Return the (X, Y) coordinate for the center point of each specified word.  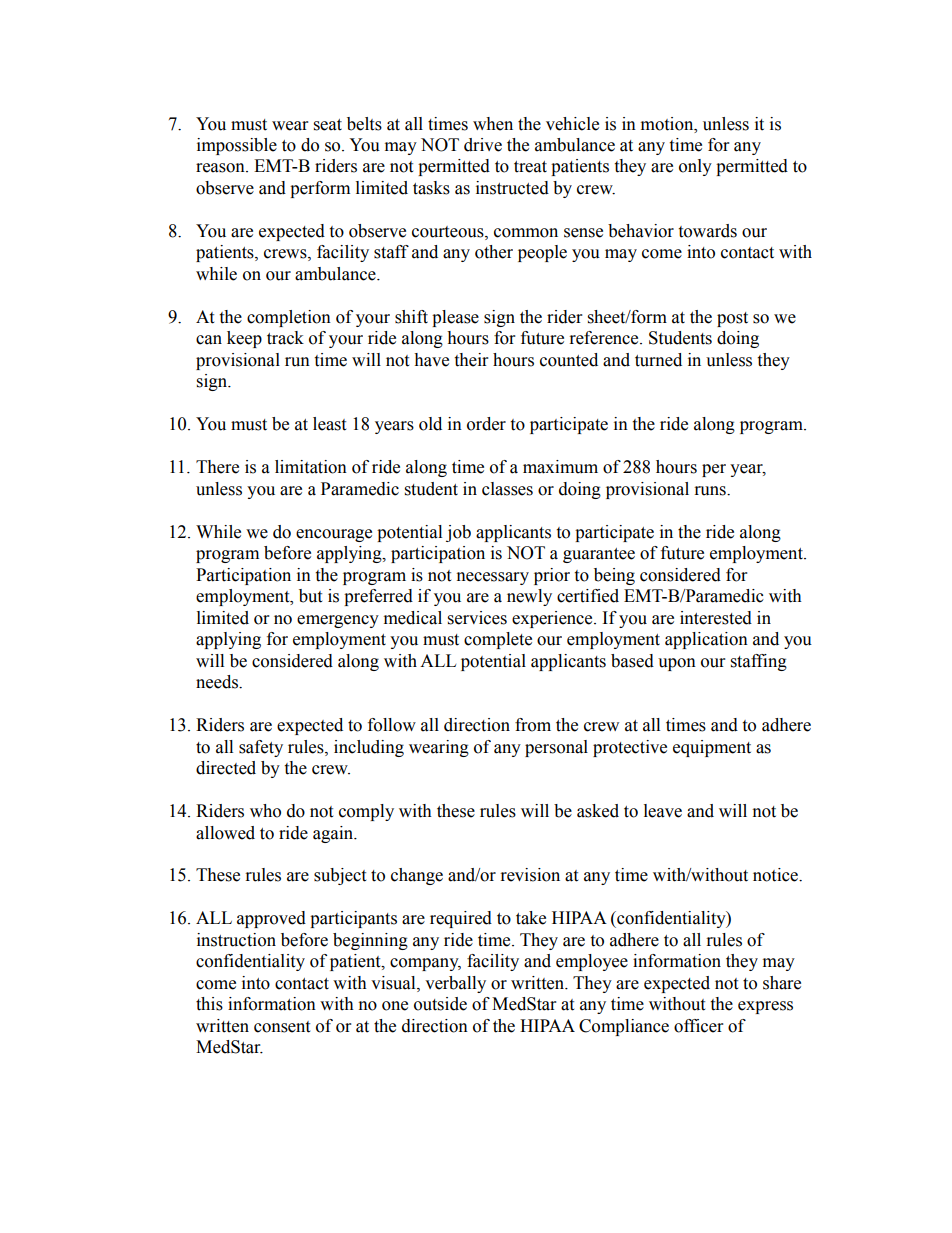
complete (498, 640)
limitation (311, 467)
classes (507, 489)
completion (289, 318)
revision (530, 875)
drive (483, 145)
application (706, 640)
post (732, 319)
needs (218, 682)
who (265, 811)
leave (663, 811)
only (695, 167)
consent (282, 1027)
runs (711, 491)
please (455, 318)
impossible (237, 146)
